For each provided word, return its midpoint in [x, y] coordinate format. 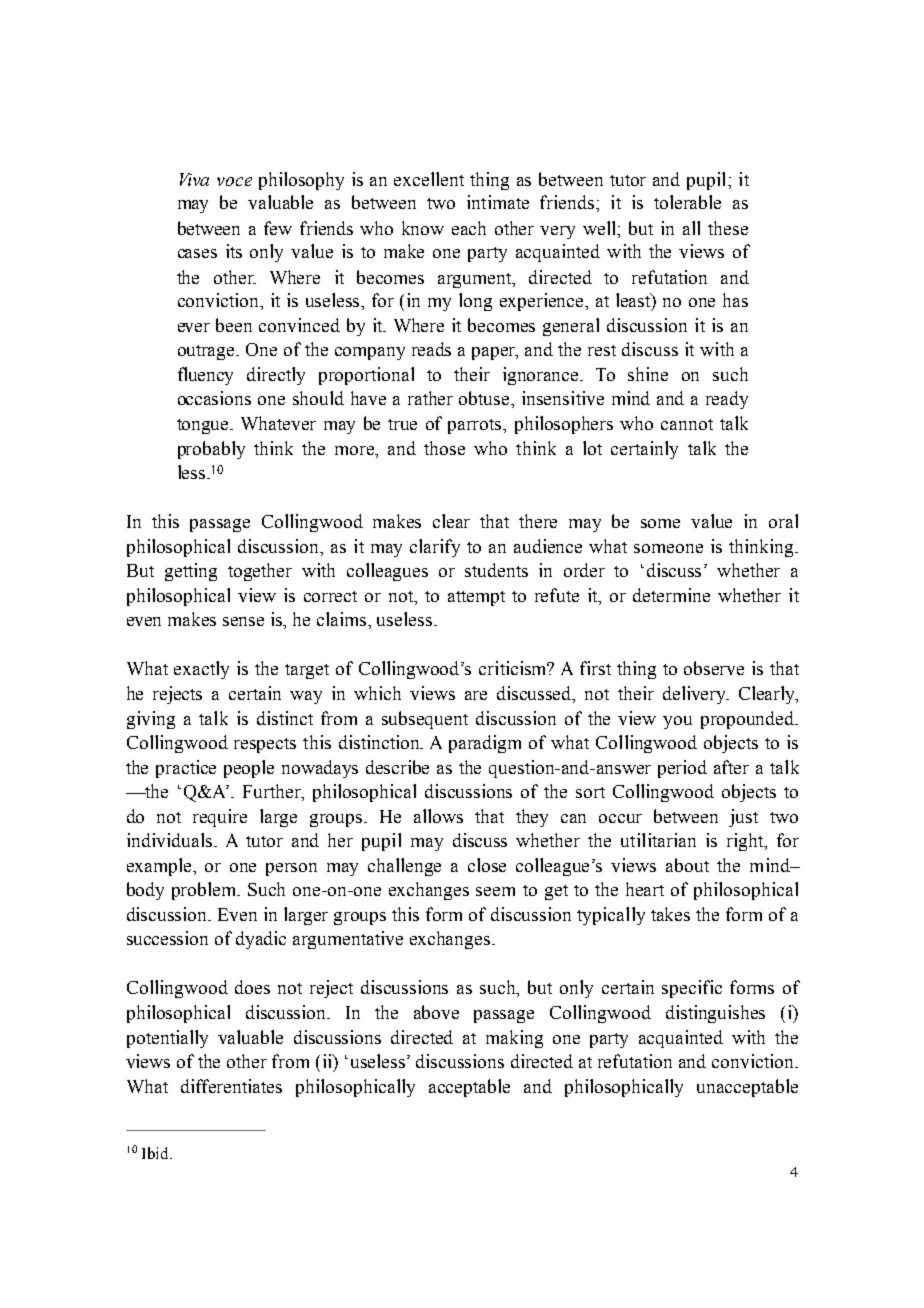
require [220, 818]
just [743, 818]
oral [783, 521]
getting [191, 572]
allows [438, 816]
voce [234, 181]
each [469, 228]
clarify [435, 548]
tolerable [687, 202]
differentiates [231, 1086]
